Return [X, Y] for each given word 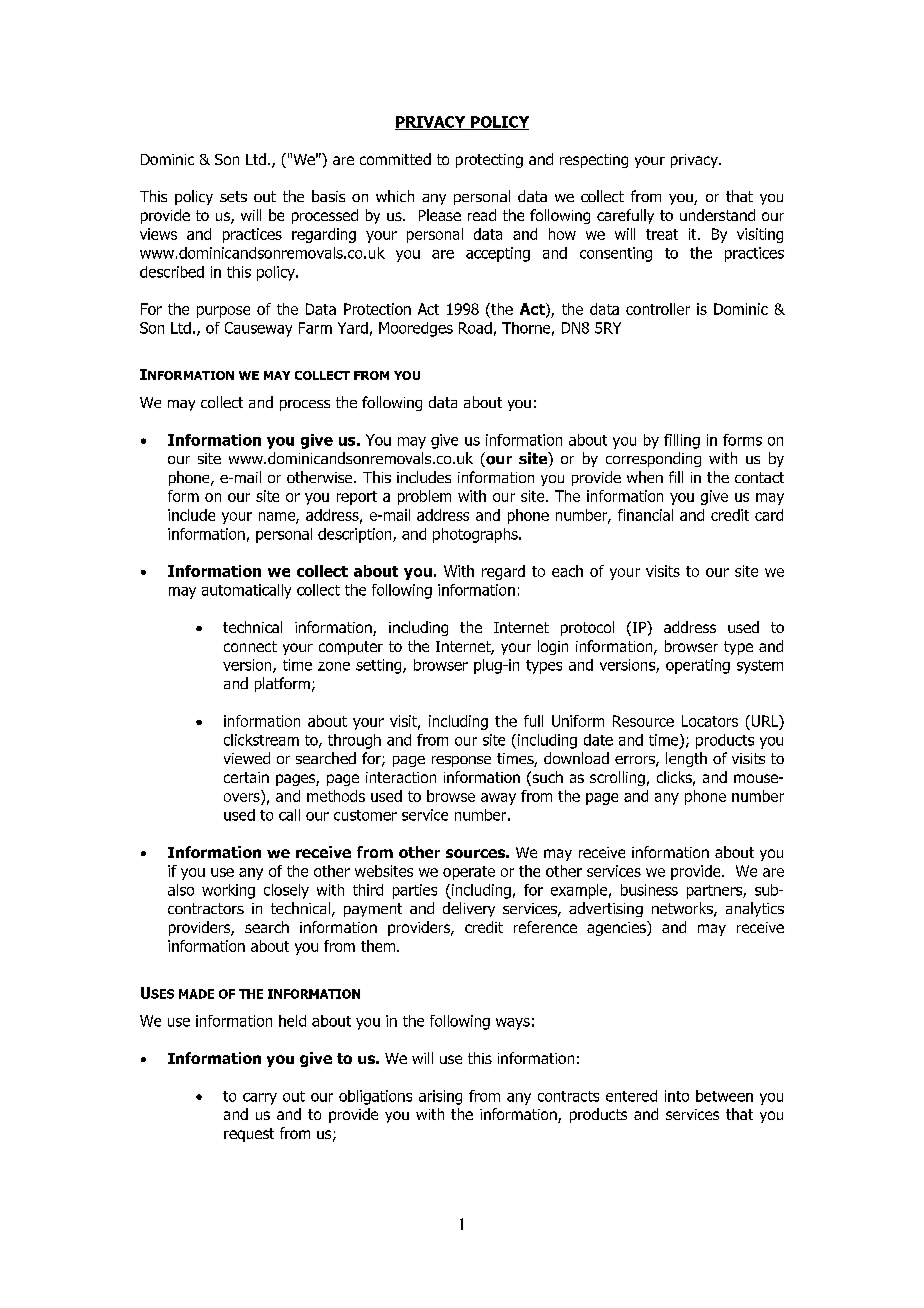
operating [698, 666]
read [482, 215]
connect [250, 646]
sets [233, 196]
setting [380, 666]
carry [260, 1099]
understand [717, 215]
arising [440, 1097]
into [677, 1096]
